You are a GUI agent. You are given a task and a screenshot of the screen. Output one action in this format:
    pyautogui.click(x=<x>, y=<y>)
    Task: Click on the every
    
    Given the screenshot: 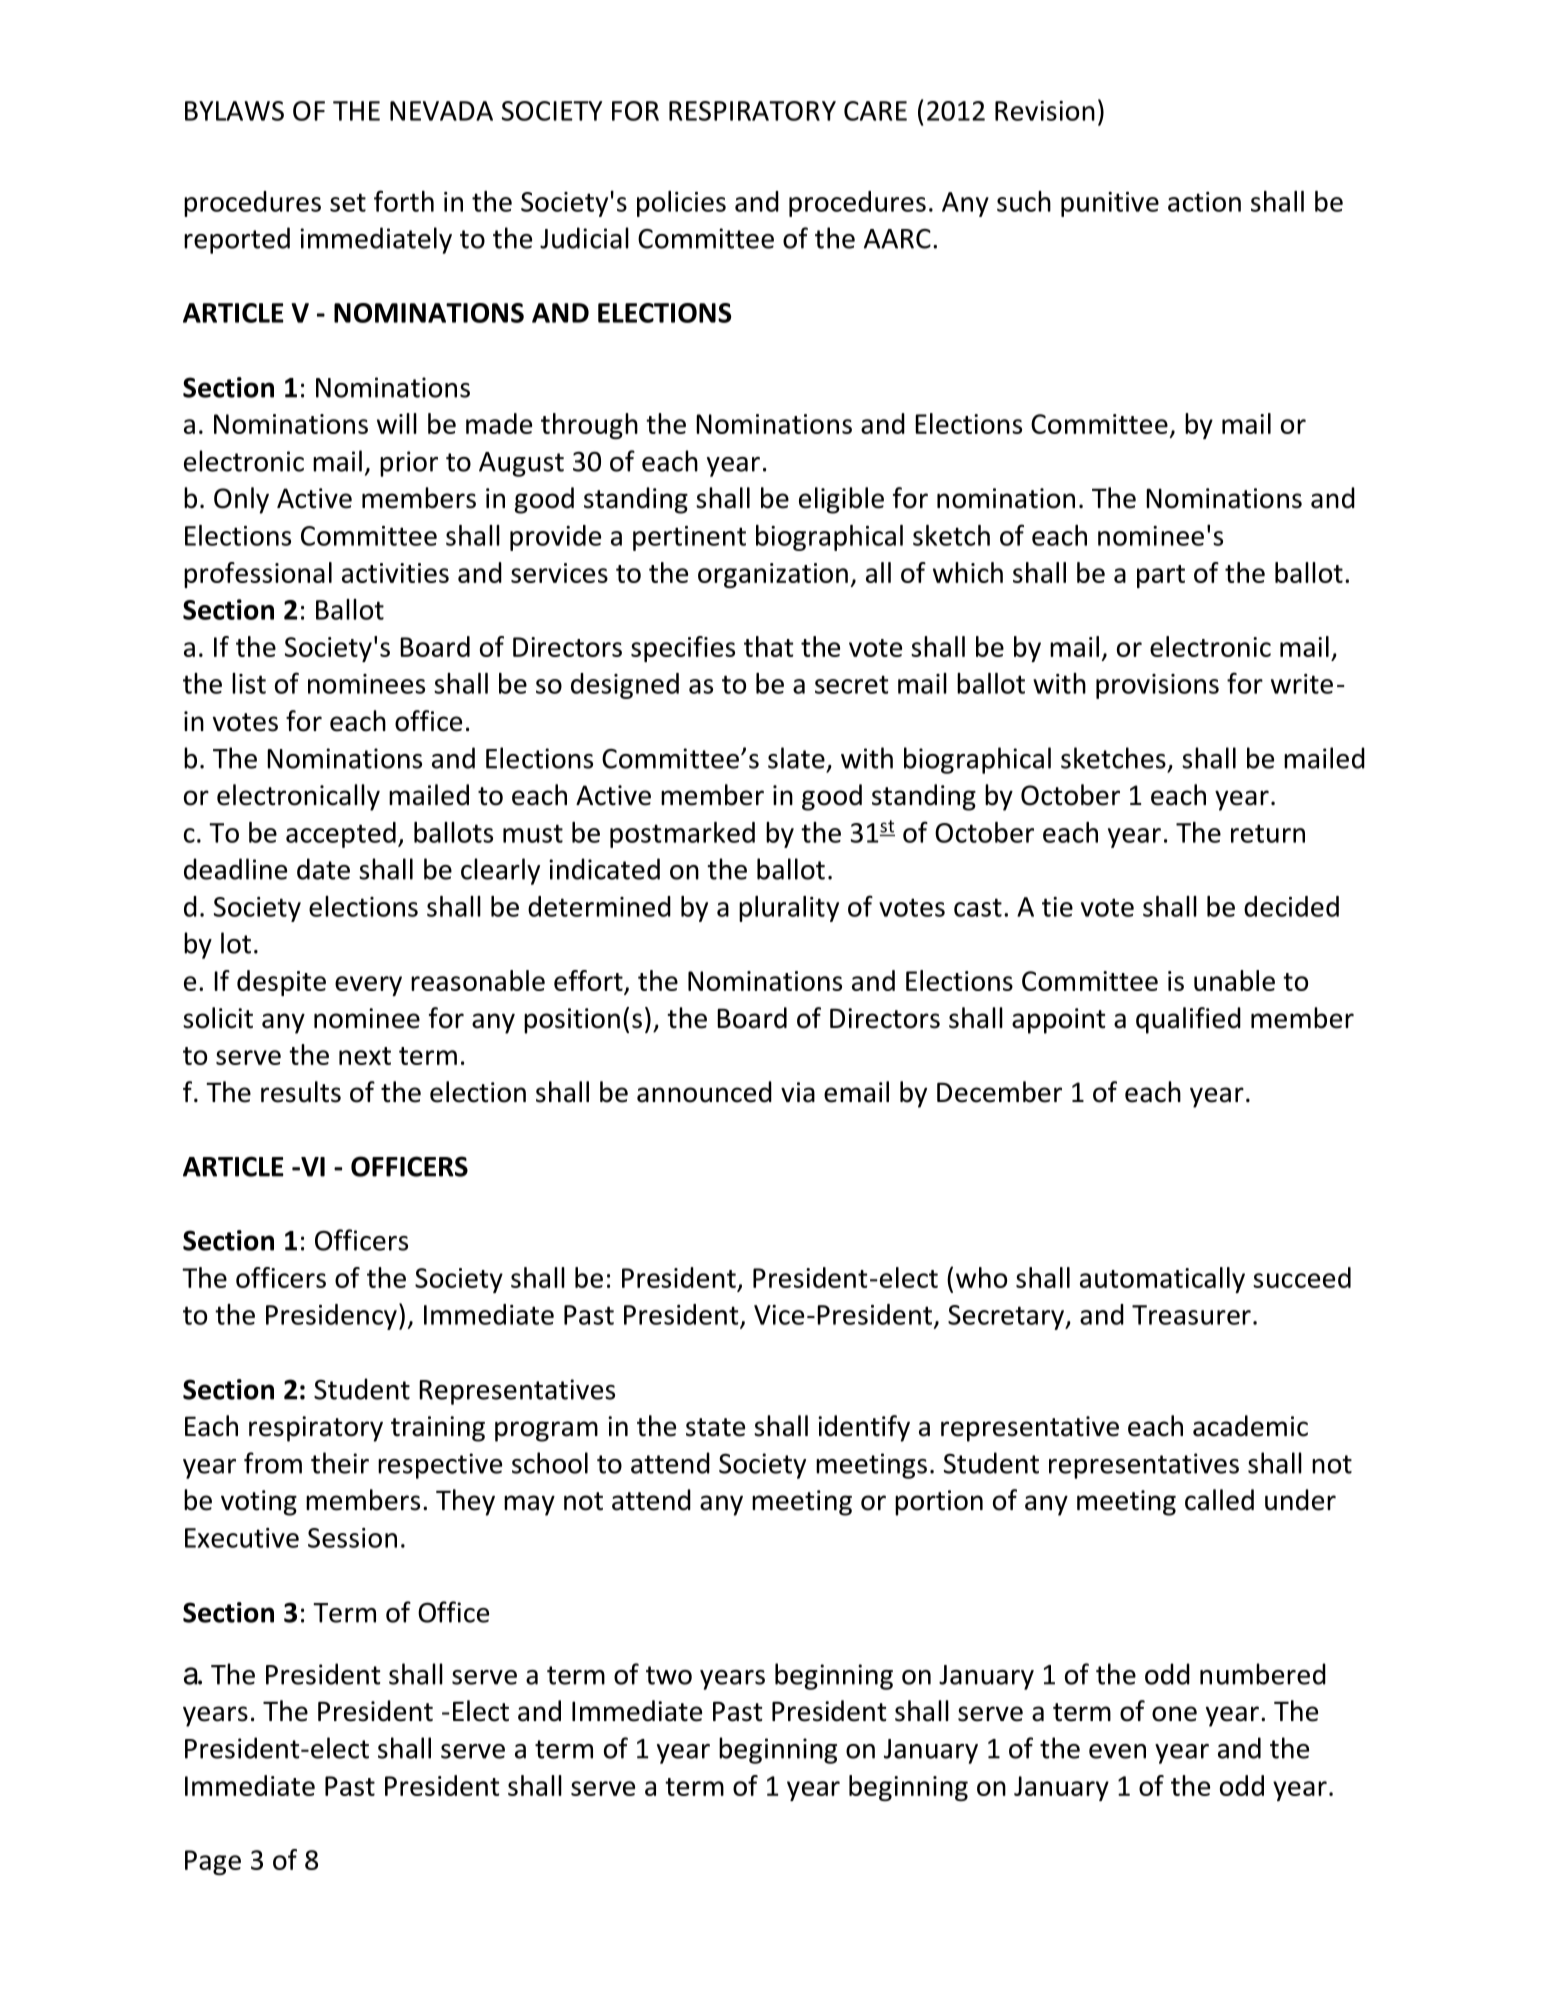 What is the action you would take?
    pyautogui.click(x=368, y=986)
